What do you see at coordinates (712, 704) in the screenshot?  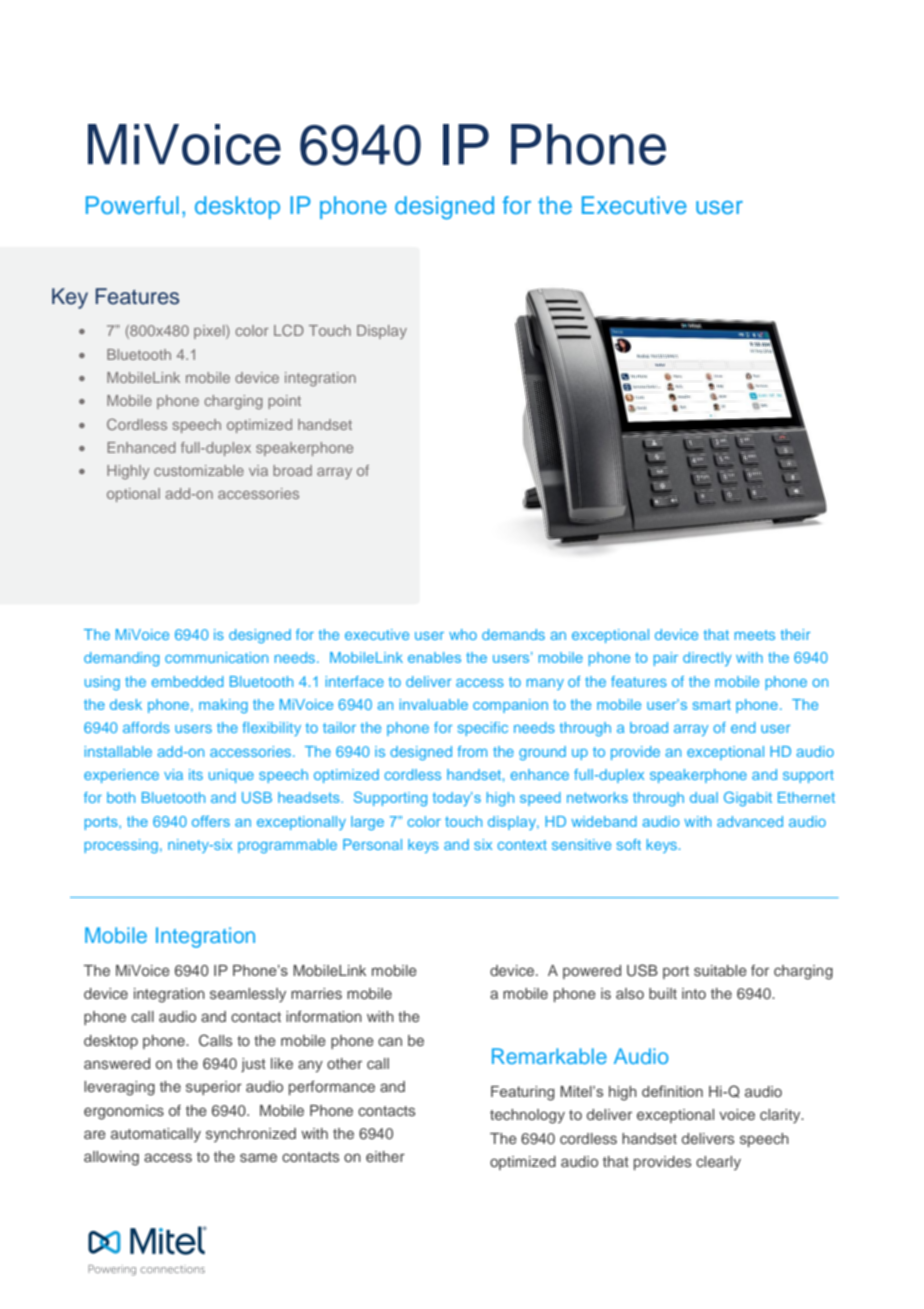 I see `smart` at bounding box center [712, 704].
